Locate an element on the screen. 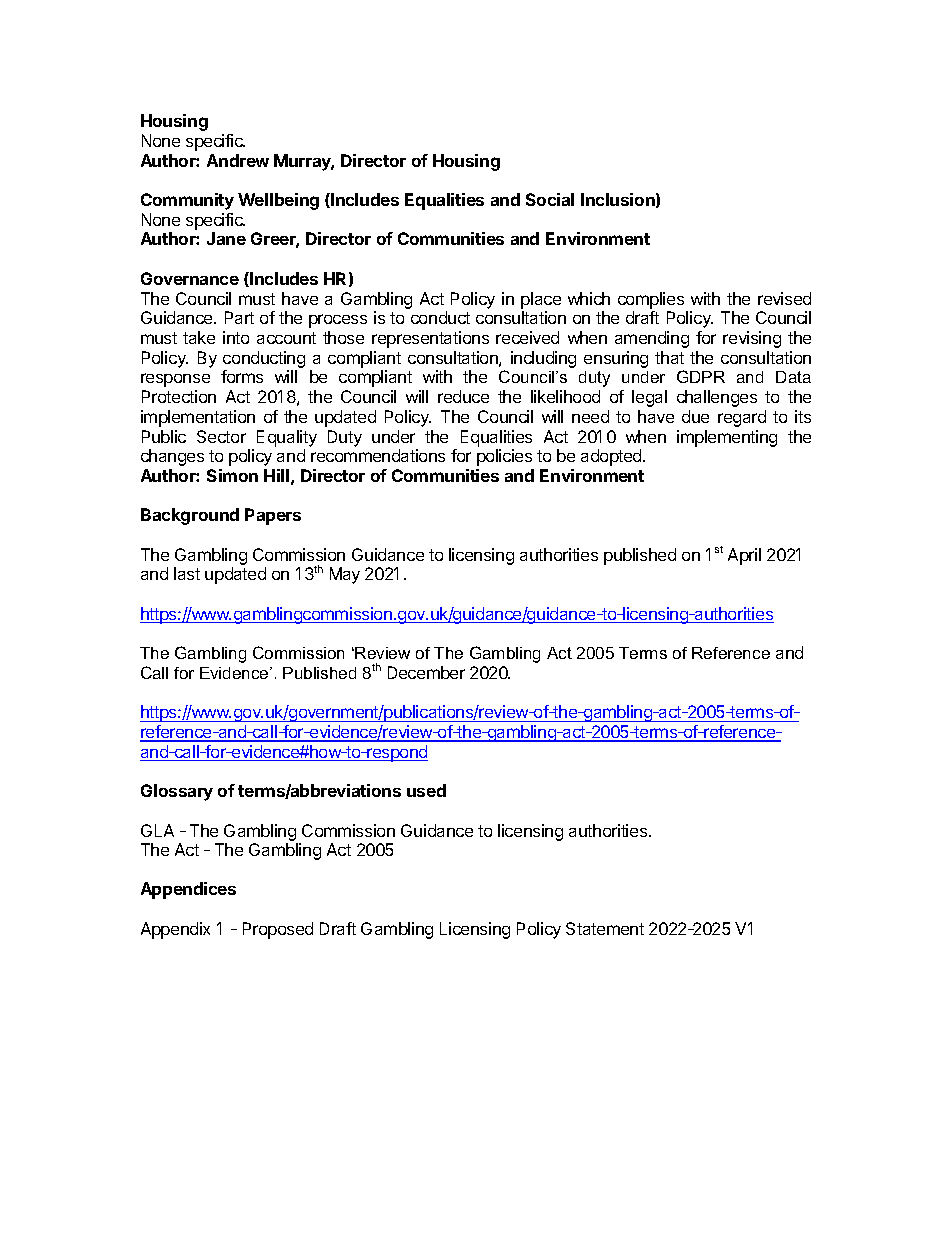 This screenshot has height=1233, width=952. Social is located at coordinates (550, 199).
